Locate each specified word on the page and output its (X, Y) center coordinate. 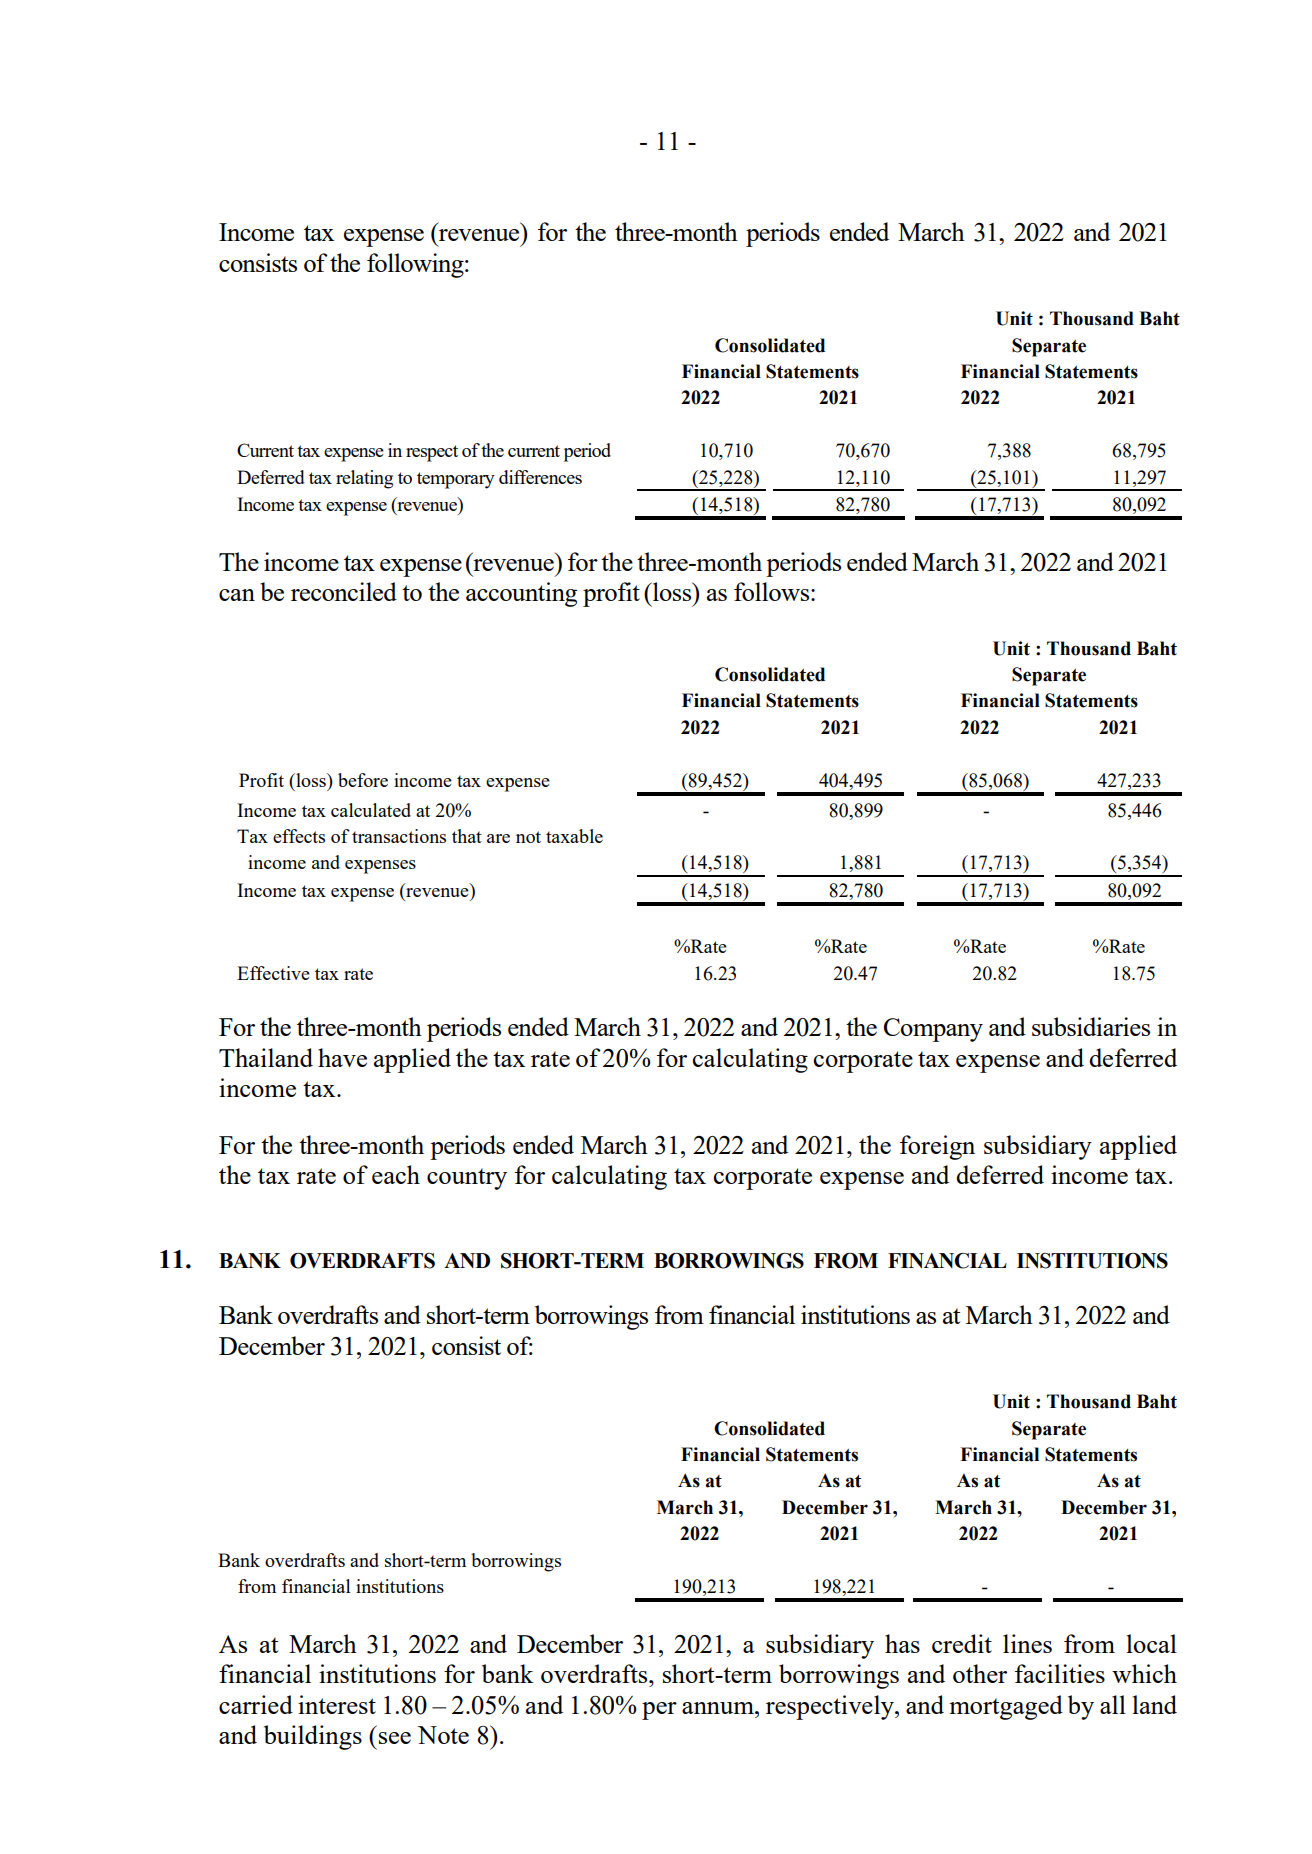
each (396, 1174)
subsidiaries (1091, 1026)
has (902, 1643)
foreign (937, 1147)
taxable (574, 836)
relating (364, 479)
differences (540, 477)
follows (773, 591)
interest (337, 1704)
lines (1027, 1643)
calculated (371, 810)
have (342, 1057)
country (467, 1179)
